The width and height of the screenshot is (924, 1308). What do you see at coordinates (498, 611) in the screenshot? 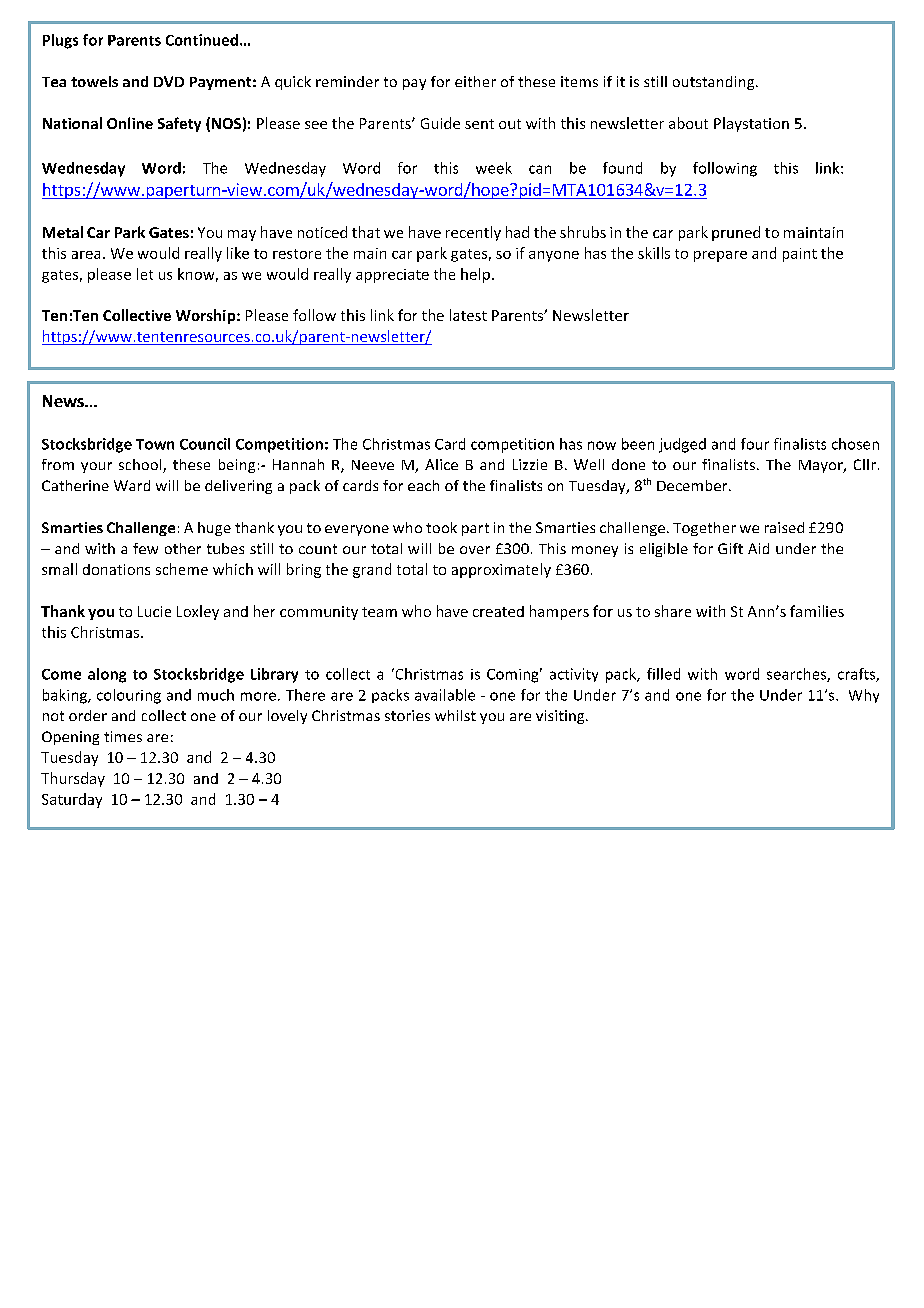
I see `created` at bounding box center [498, 611].
